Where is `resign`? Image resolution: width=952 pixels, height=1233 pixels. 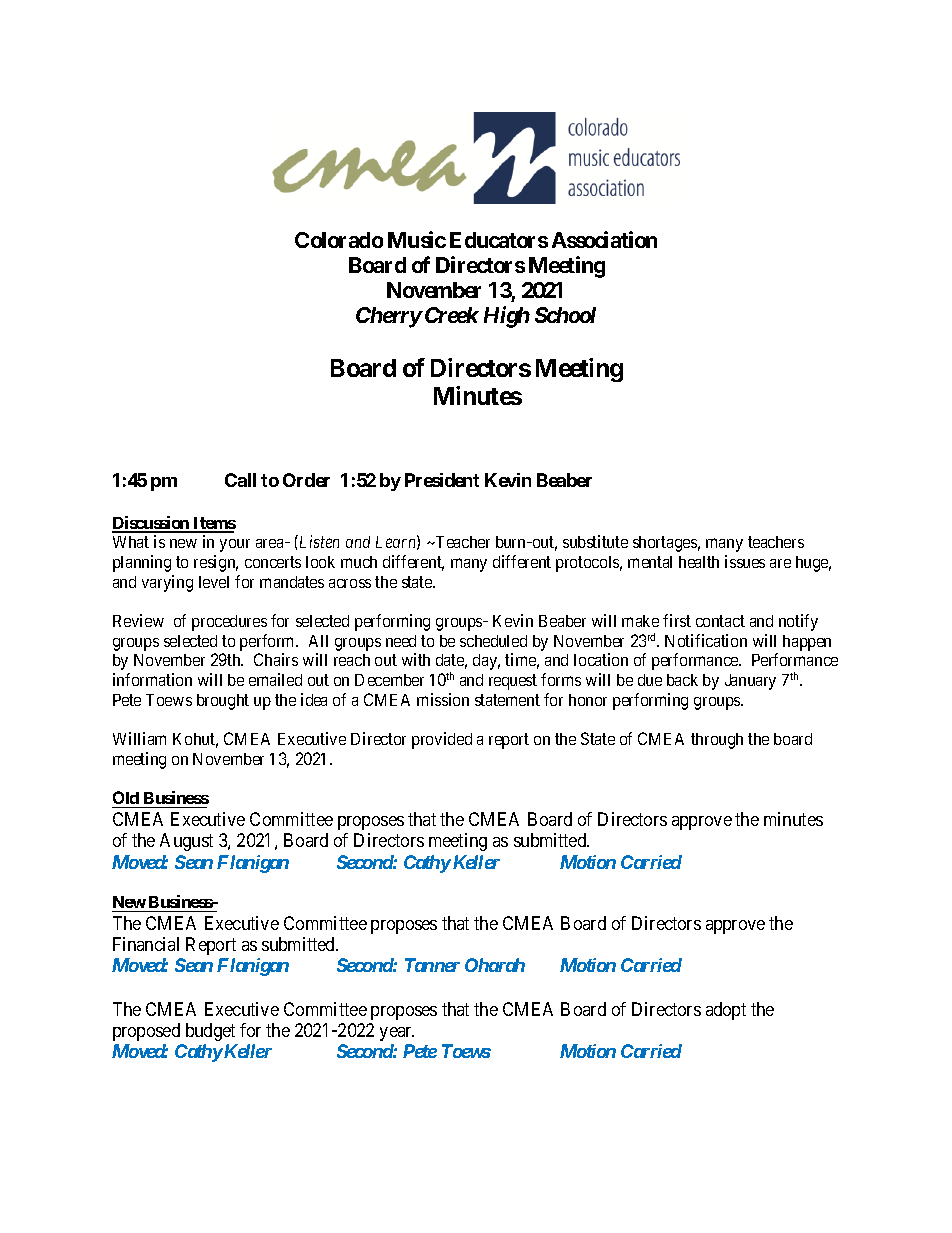 resign is located at coordinates (216, 563).
